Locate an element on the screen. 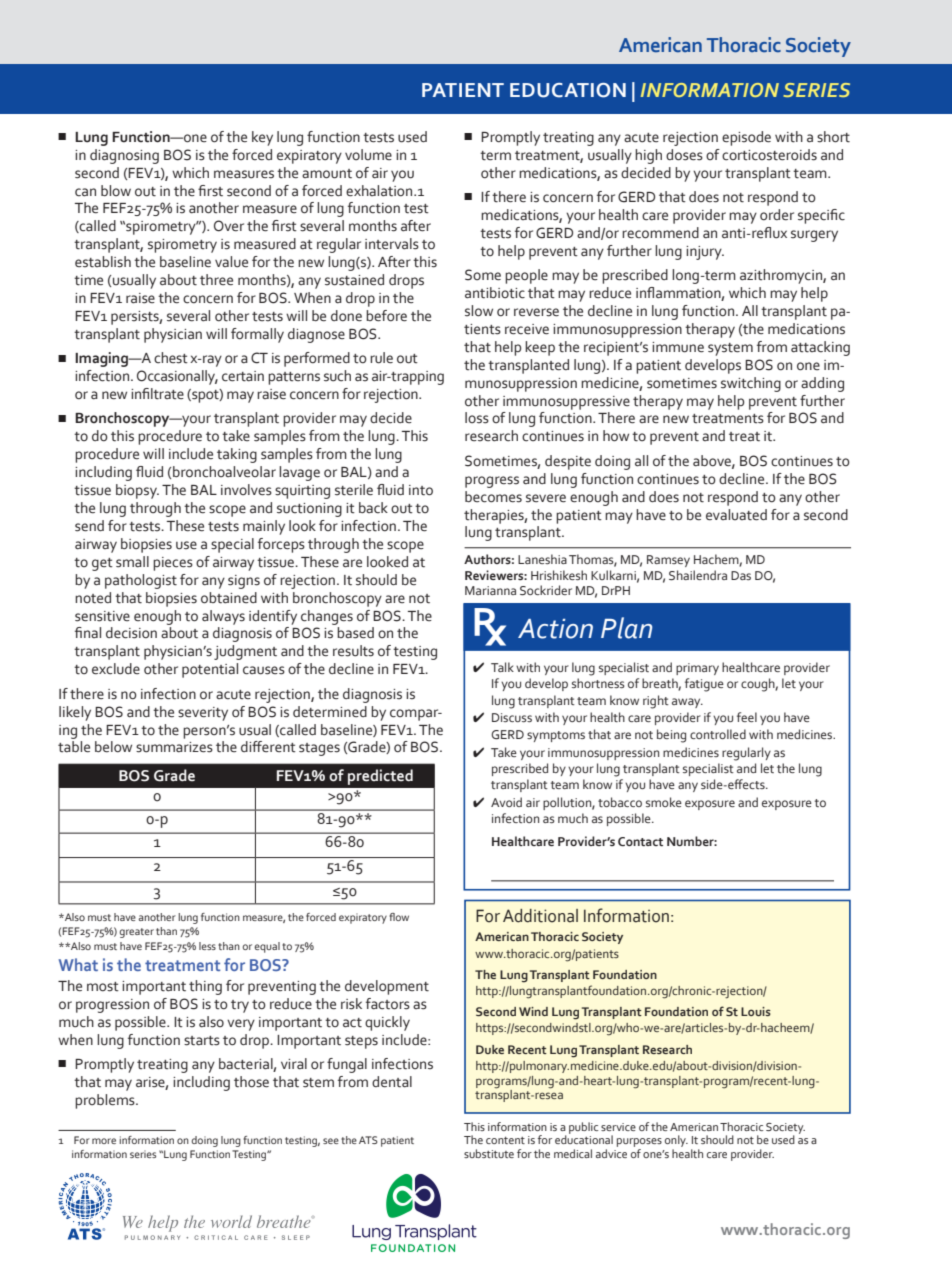 Image resolution: width=952 pixels, height=1275 pixels. loss is located at coordinates (477, 418).
